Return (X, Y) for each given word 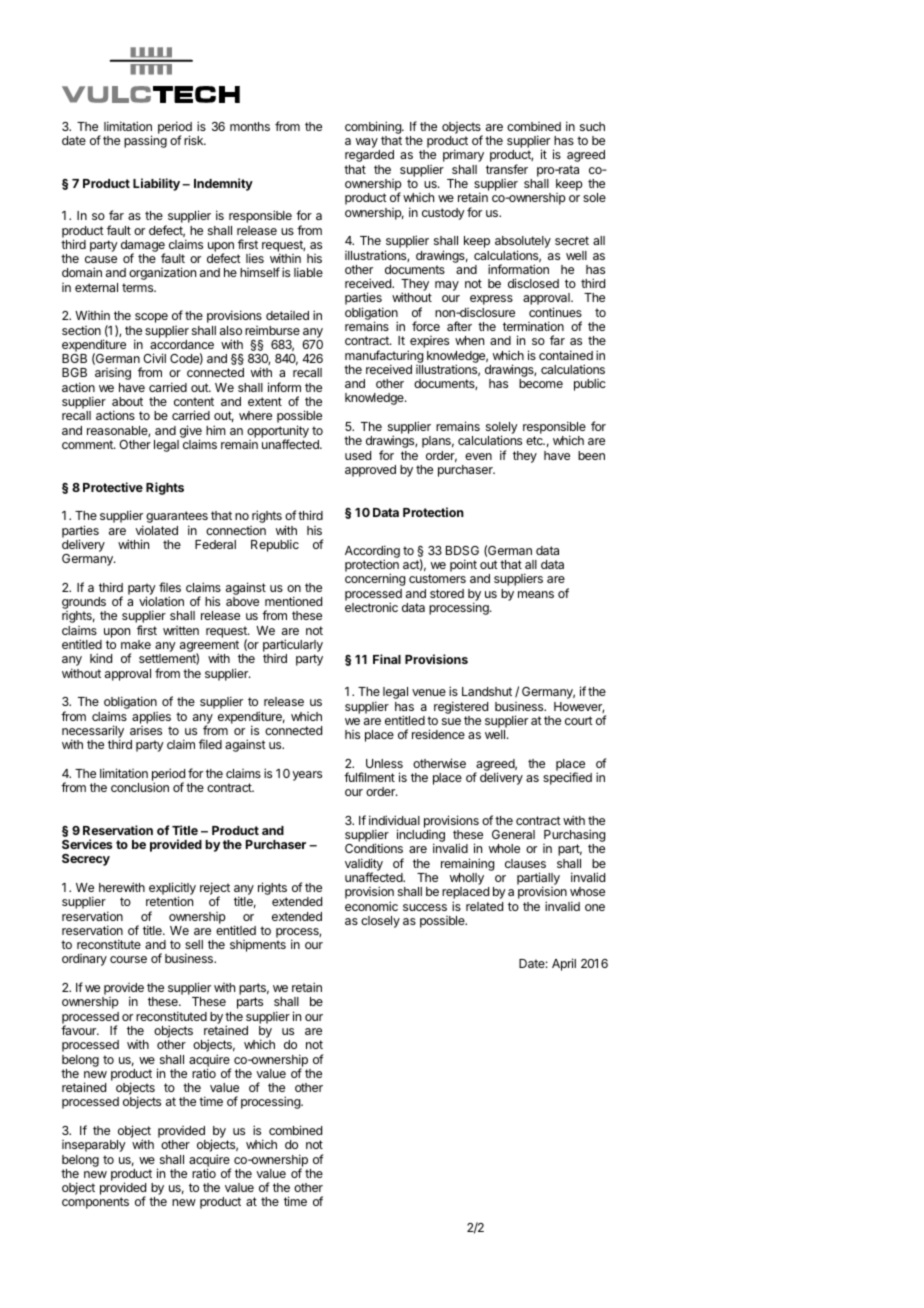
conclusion (140, 787)
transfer (507, 169)
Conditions (374, 848)
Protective (113, 487)
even (478, 456)
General (513, 834)
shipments (258, 946)
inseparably (94, 1146)
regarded (369, 156)
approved (370, 471)
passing (145, 141)
